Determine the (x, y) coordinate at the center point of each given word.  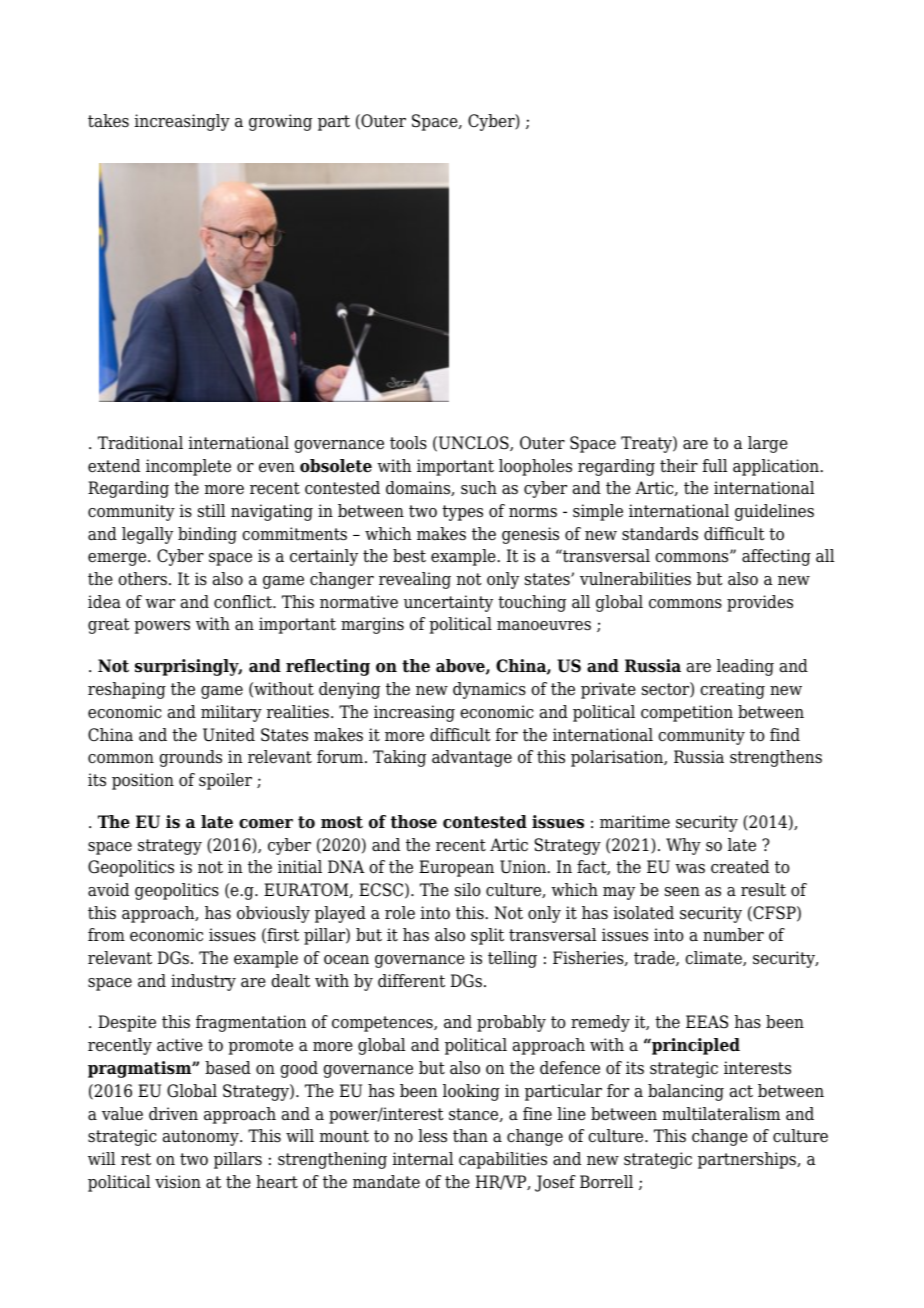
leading (745, 667)
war (160, 604)
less (432, 1136)
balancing (686, 1092)
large (768, 444)
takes (108, 121)
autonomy (202, 1138)
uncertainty (448, 603)
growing (280, 122)
